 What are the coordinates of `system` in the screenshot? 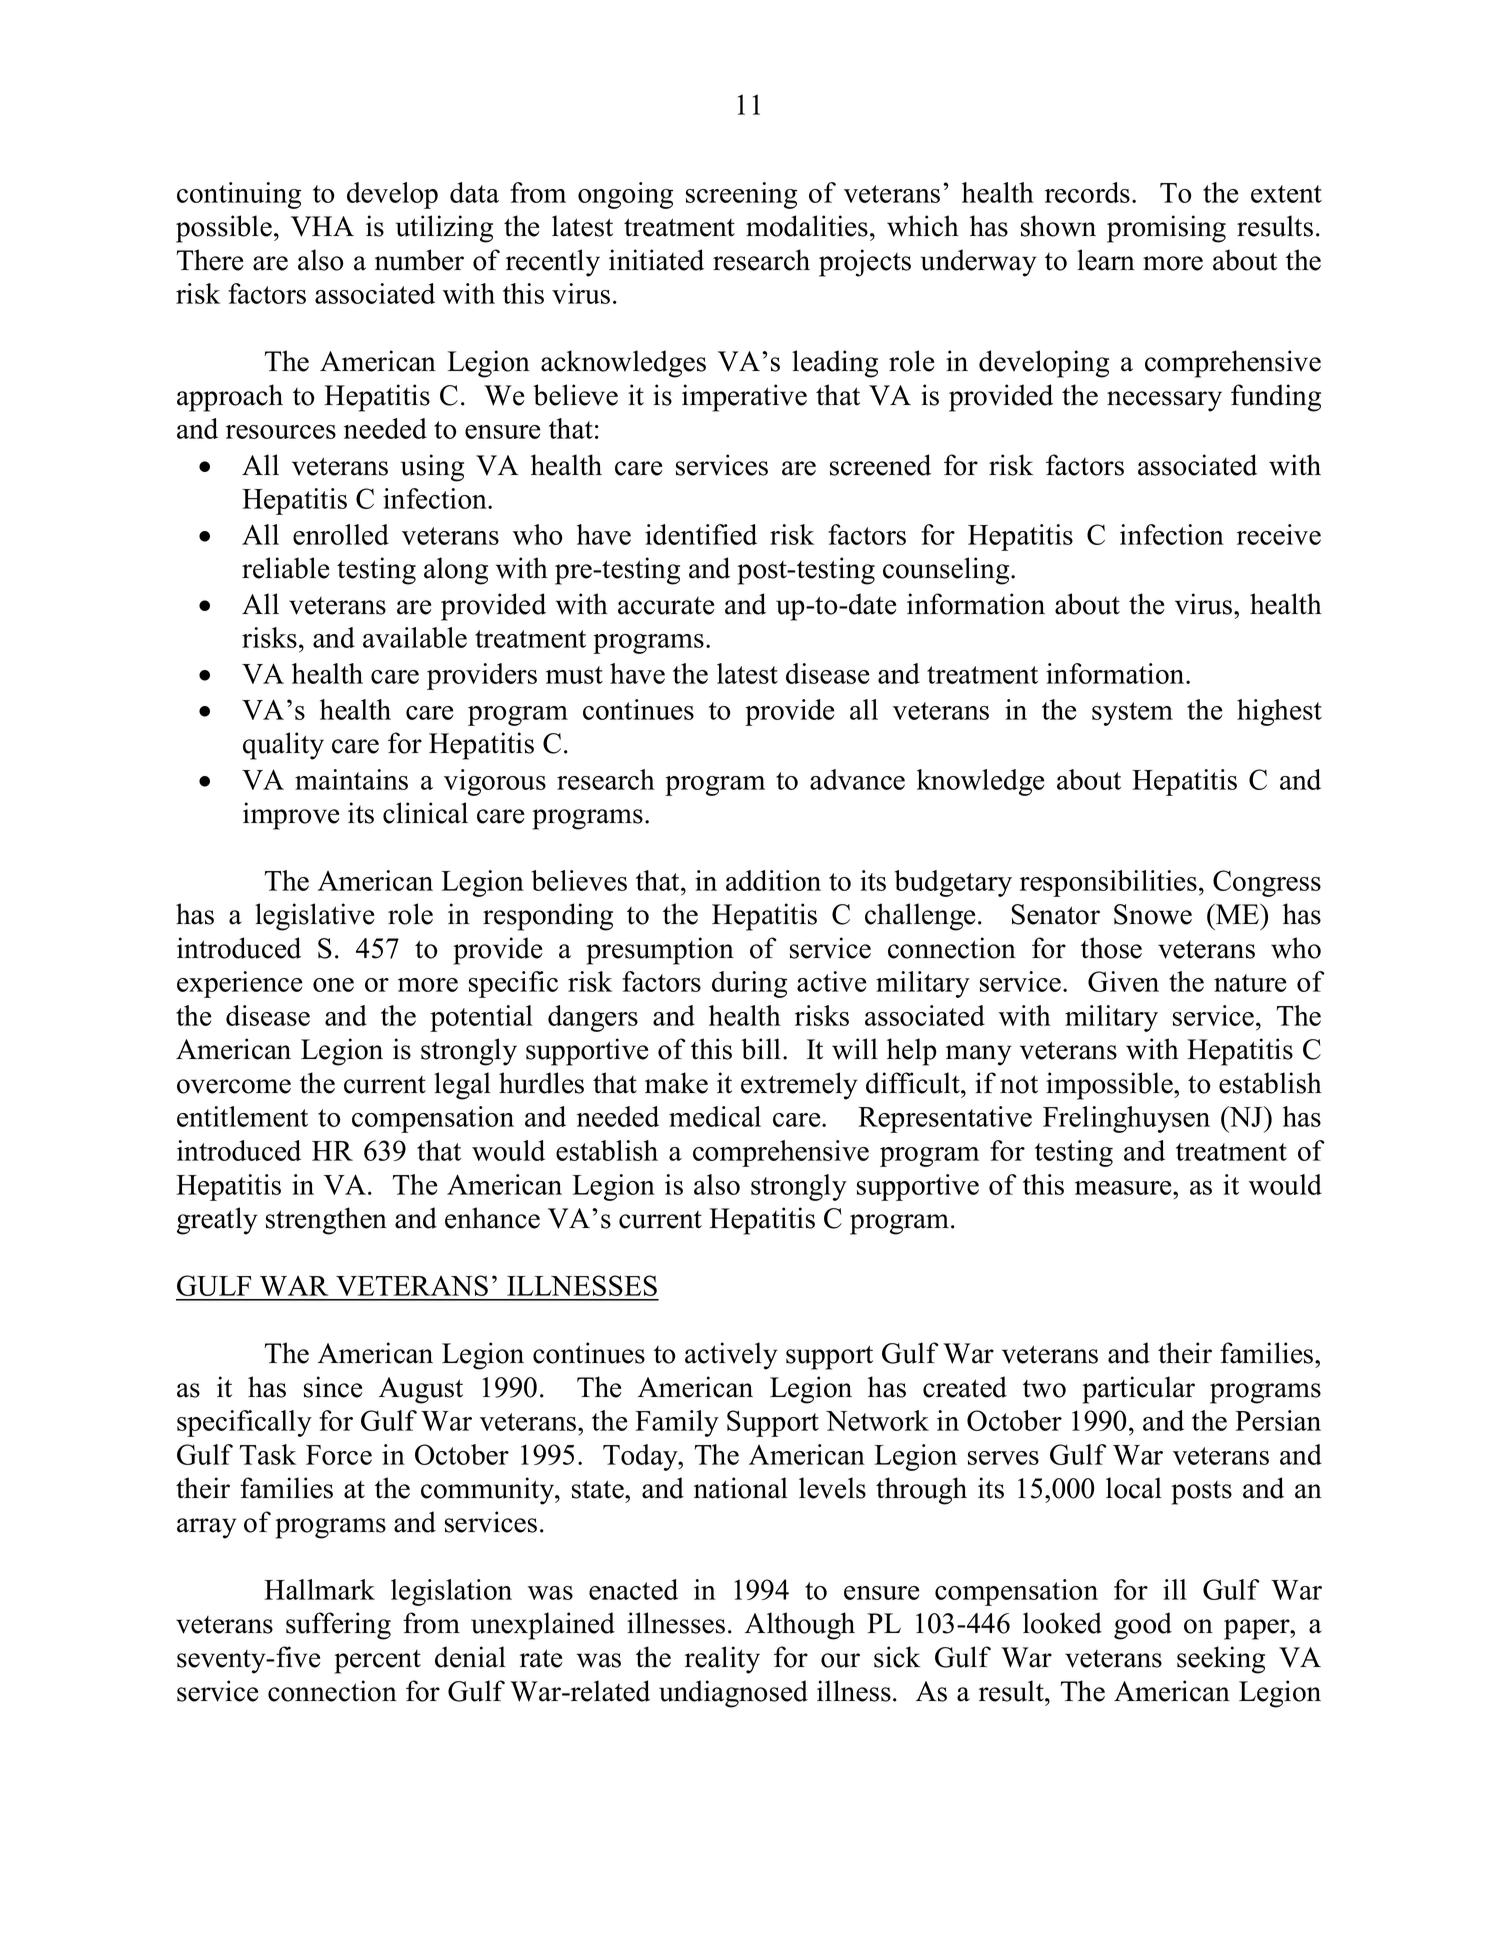 It's located at (1132, 714).
